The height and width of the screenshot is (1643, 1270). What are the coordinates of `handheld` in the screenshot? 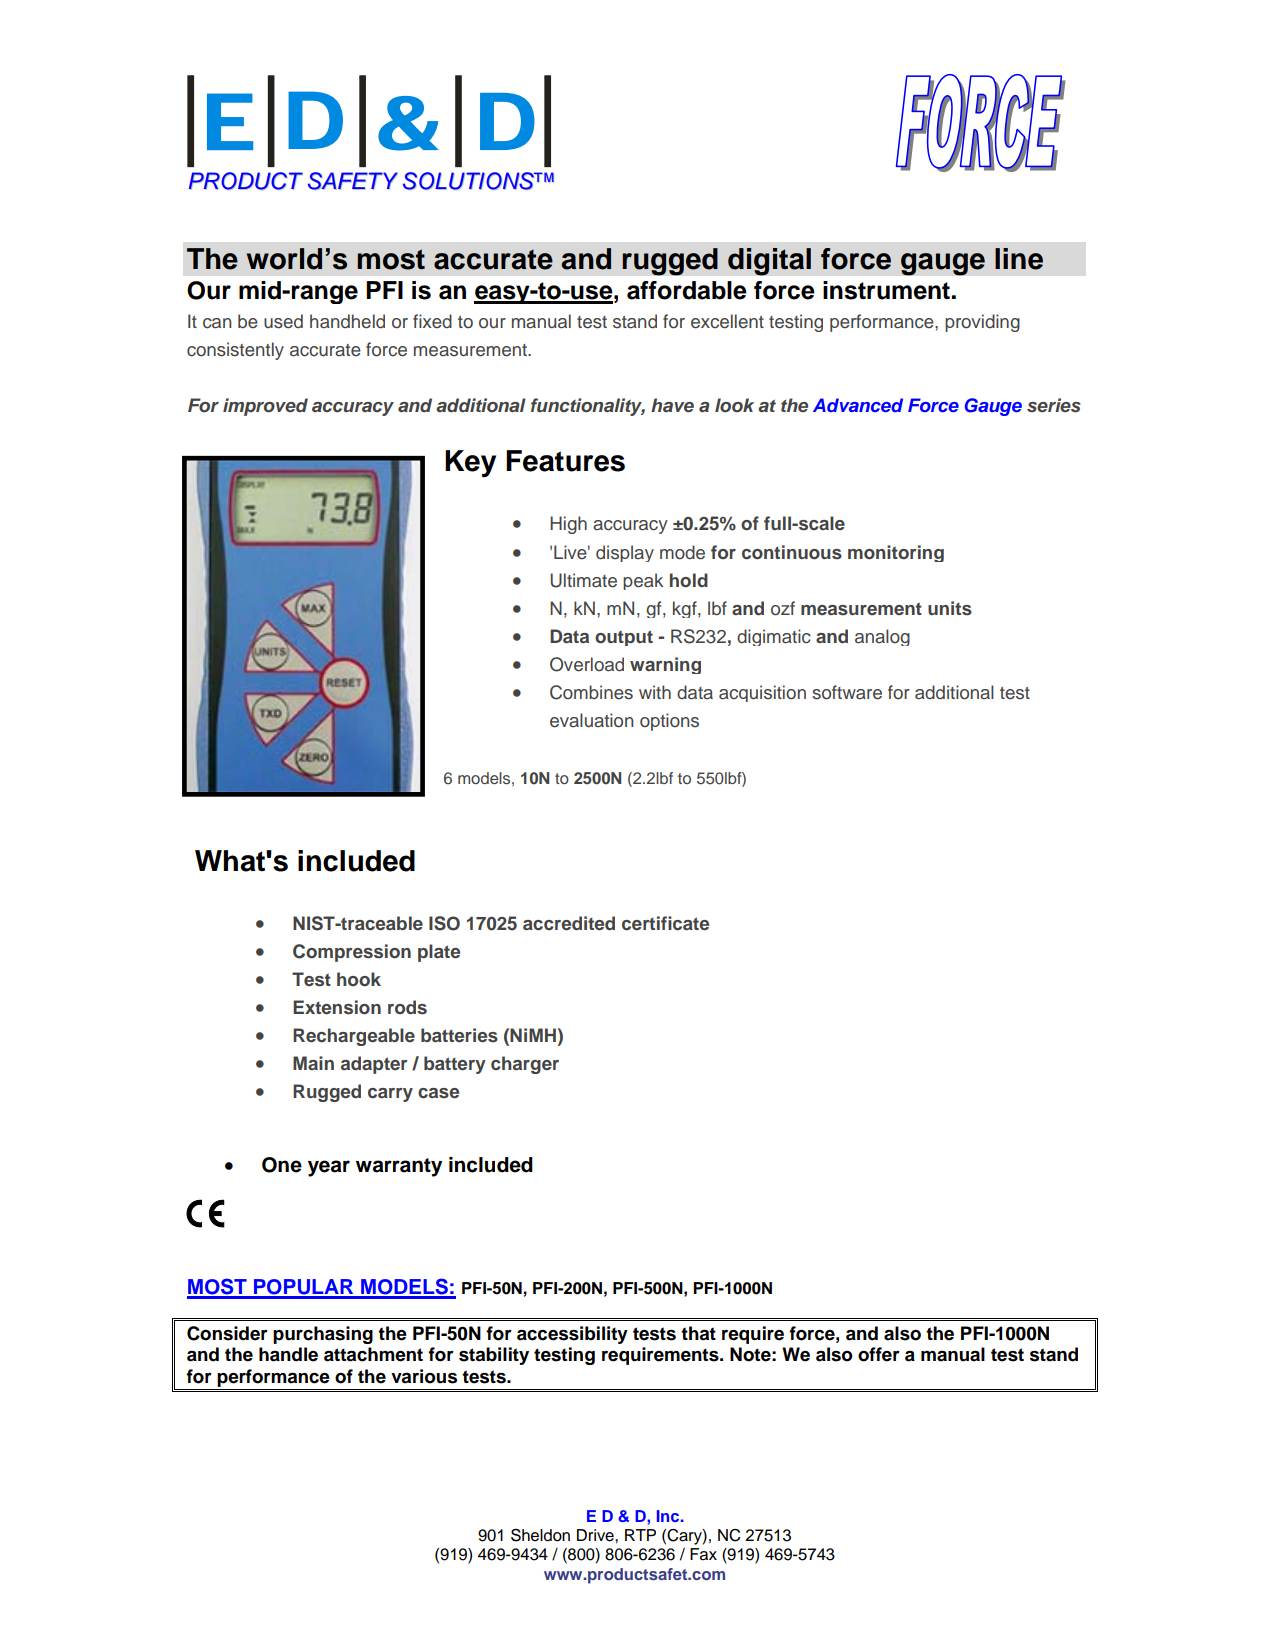 It's located at (347, 321).
